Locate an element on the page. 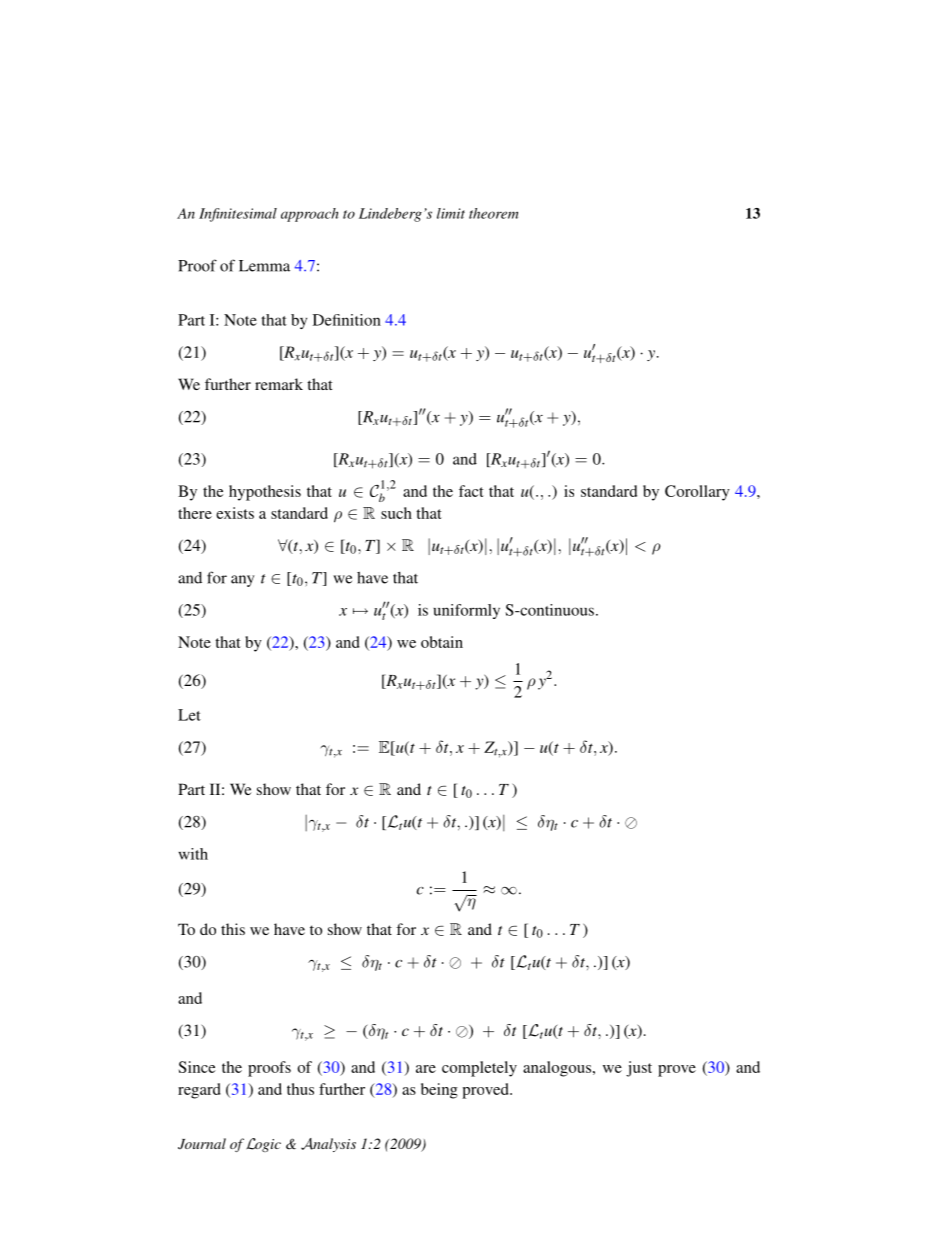 The height and width of the document is (1233, 952). obtain is located at coordinates (442, 642).
